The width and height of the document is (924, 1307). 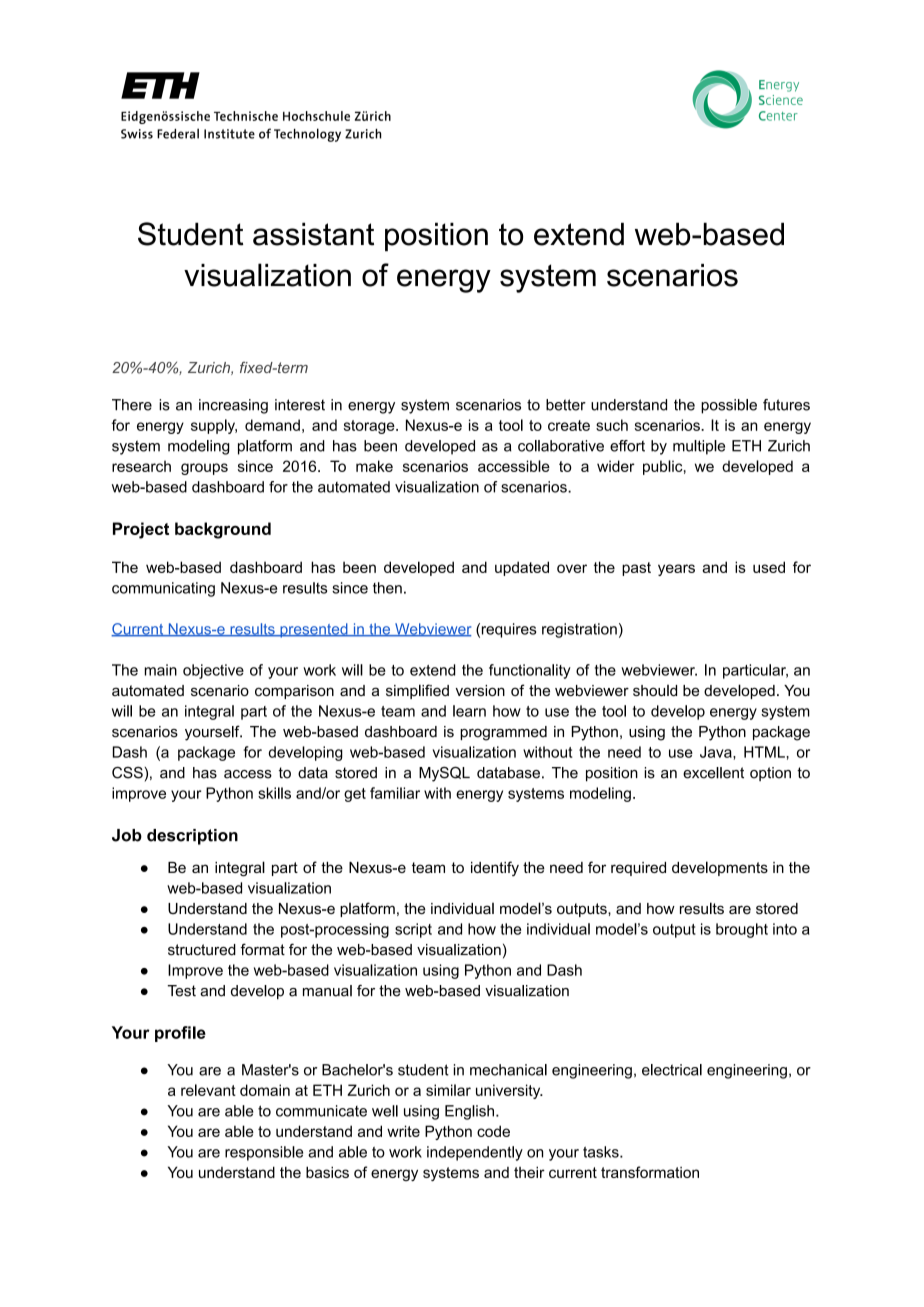 What do you see at coordinates (655, 690) in the document?
I see `should` at bounding box center [655, 690].
